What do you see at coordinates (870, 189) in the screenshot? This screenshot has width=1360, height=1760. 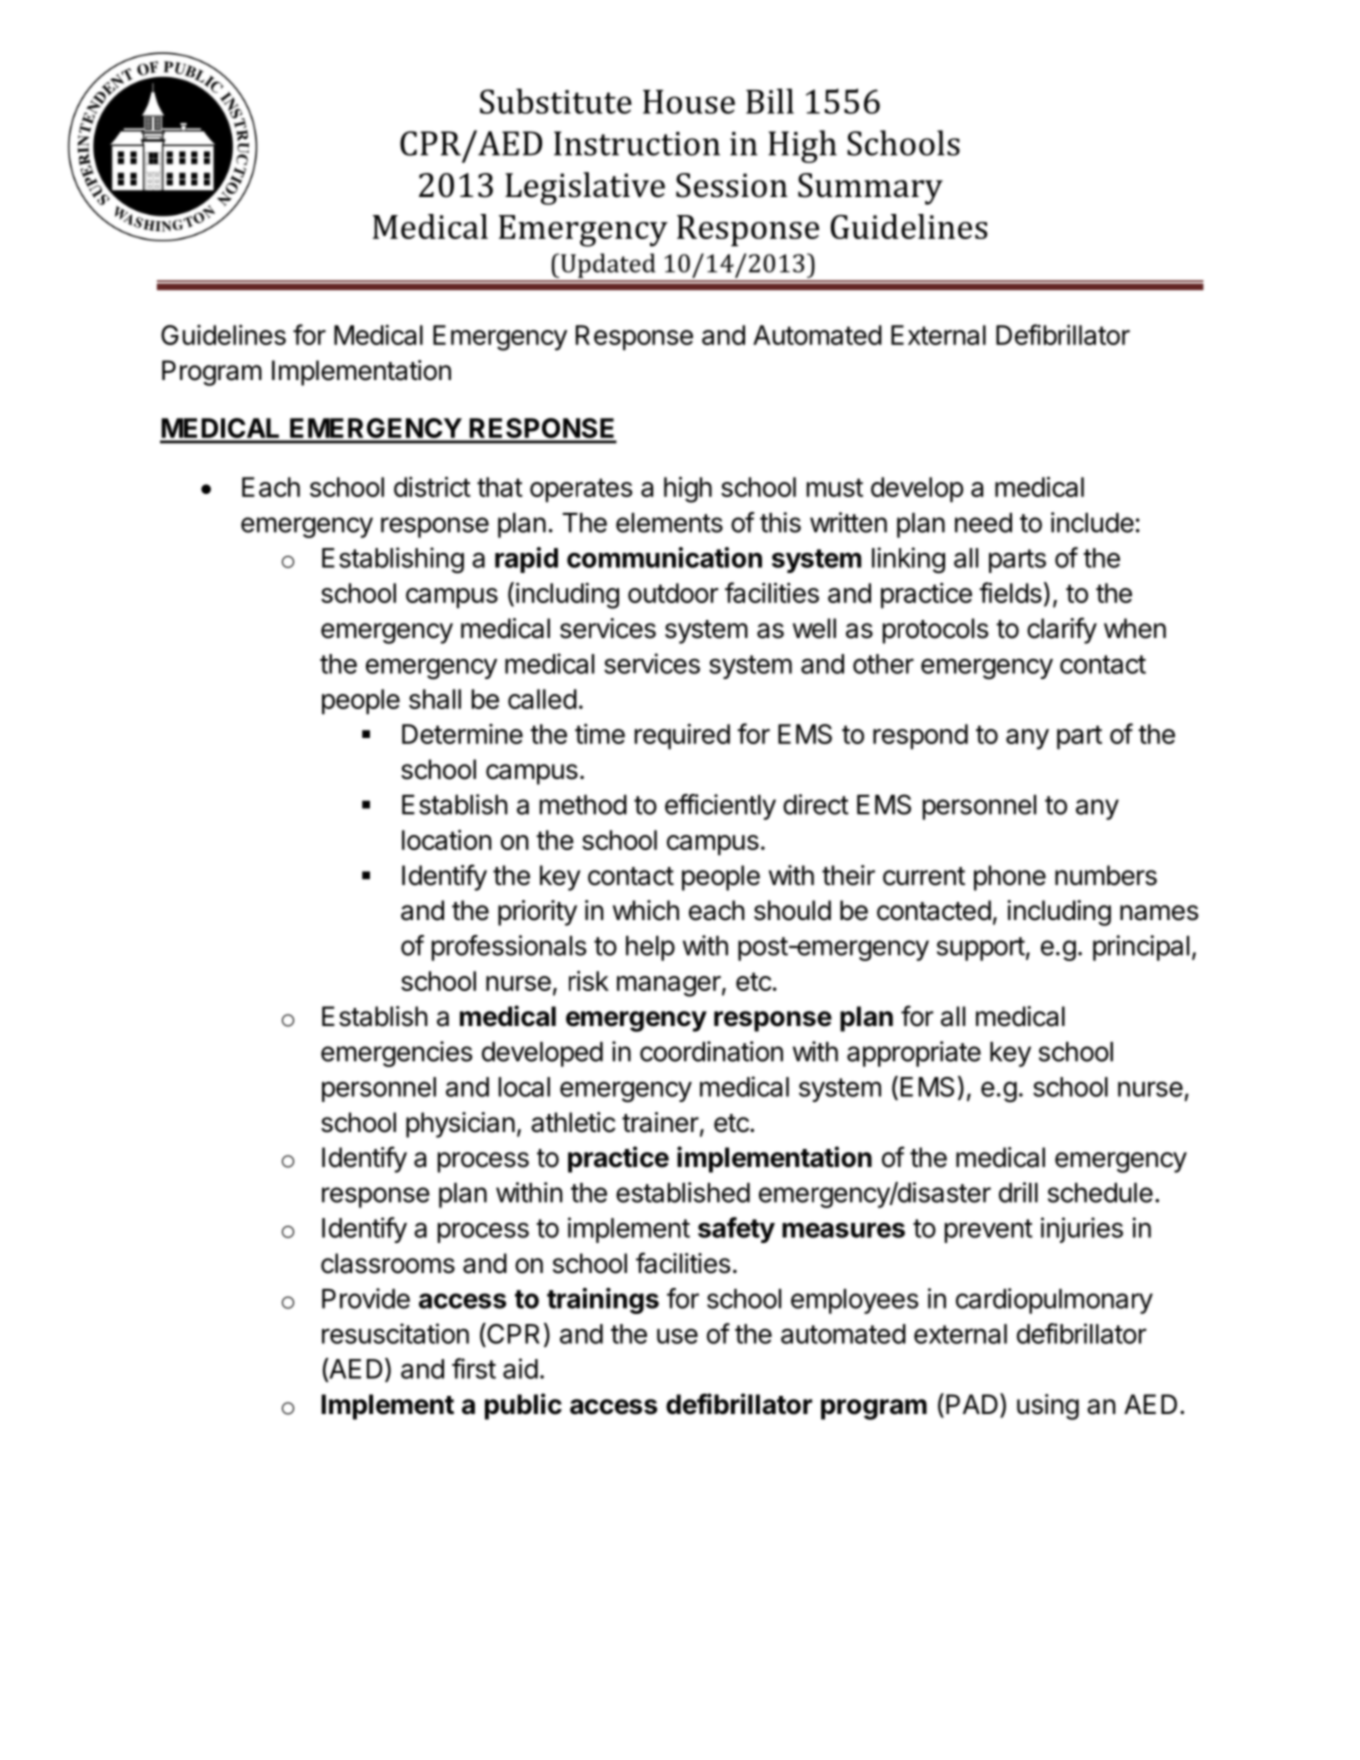 I see `Summary` at bounding box center [870, 189].
